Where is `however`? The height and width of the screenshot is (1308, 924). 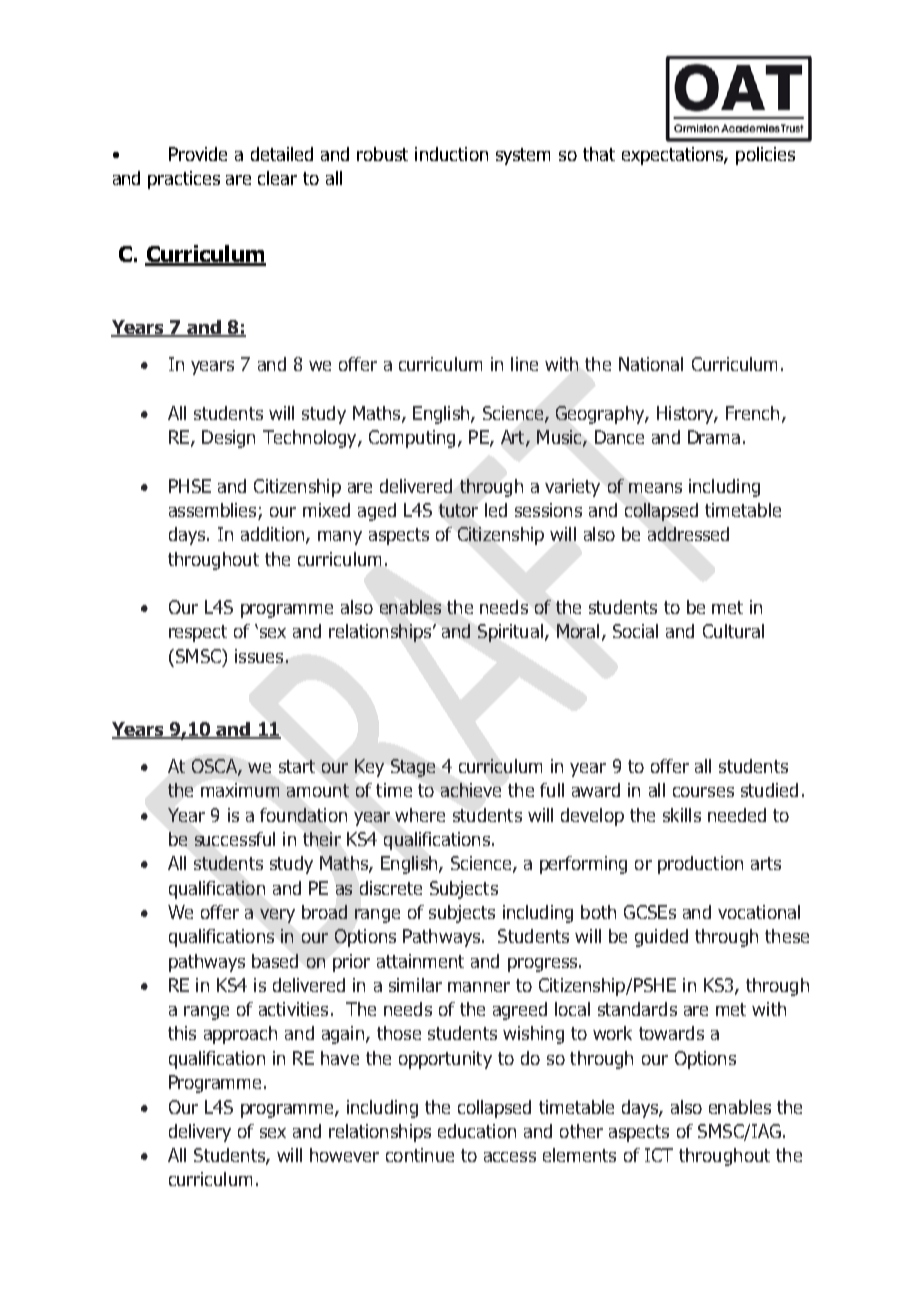 however is located at coordinates (344, 1155).
